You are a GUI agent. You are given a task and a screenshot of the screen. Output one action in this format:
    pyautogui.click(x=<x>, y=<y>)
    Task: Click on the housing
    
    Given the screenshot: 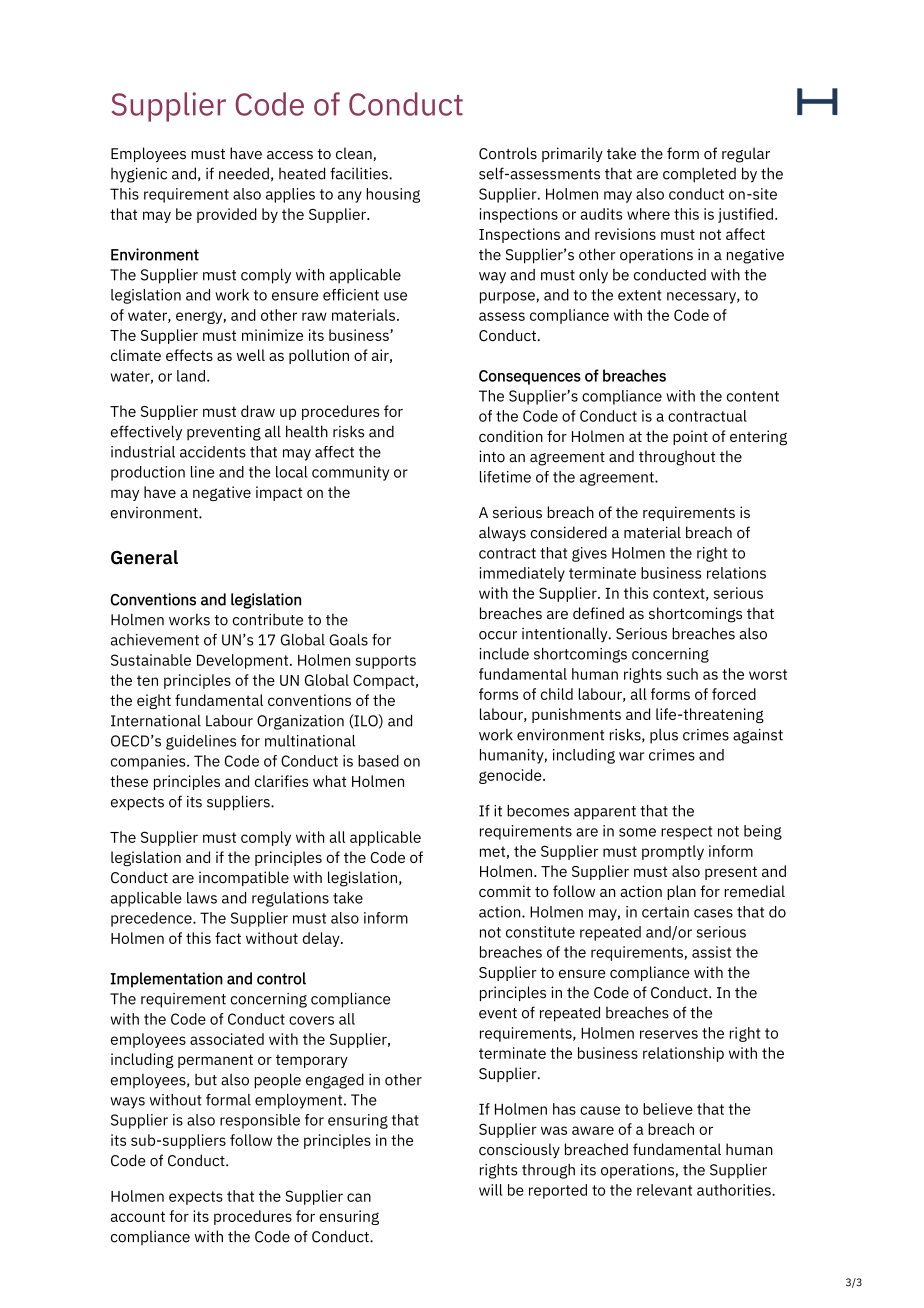 What is the action you would take?
    pyautogui.click(x=393, y=195)
